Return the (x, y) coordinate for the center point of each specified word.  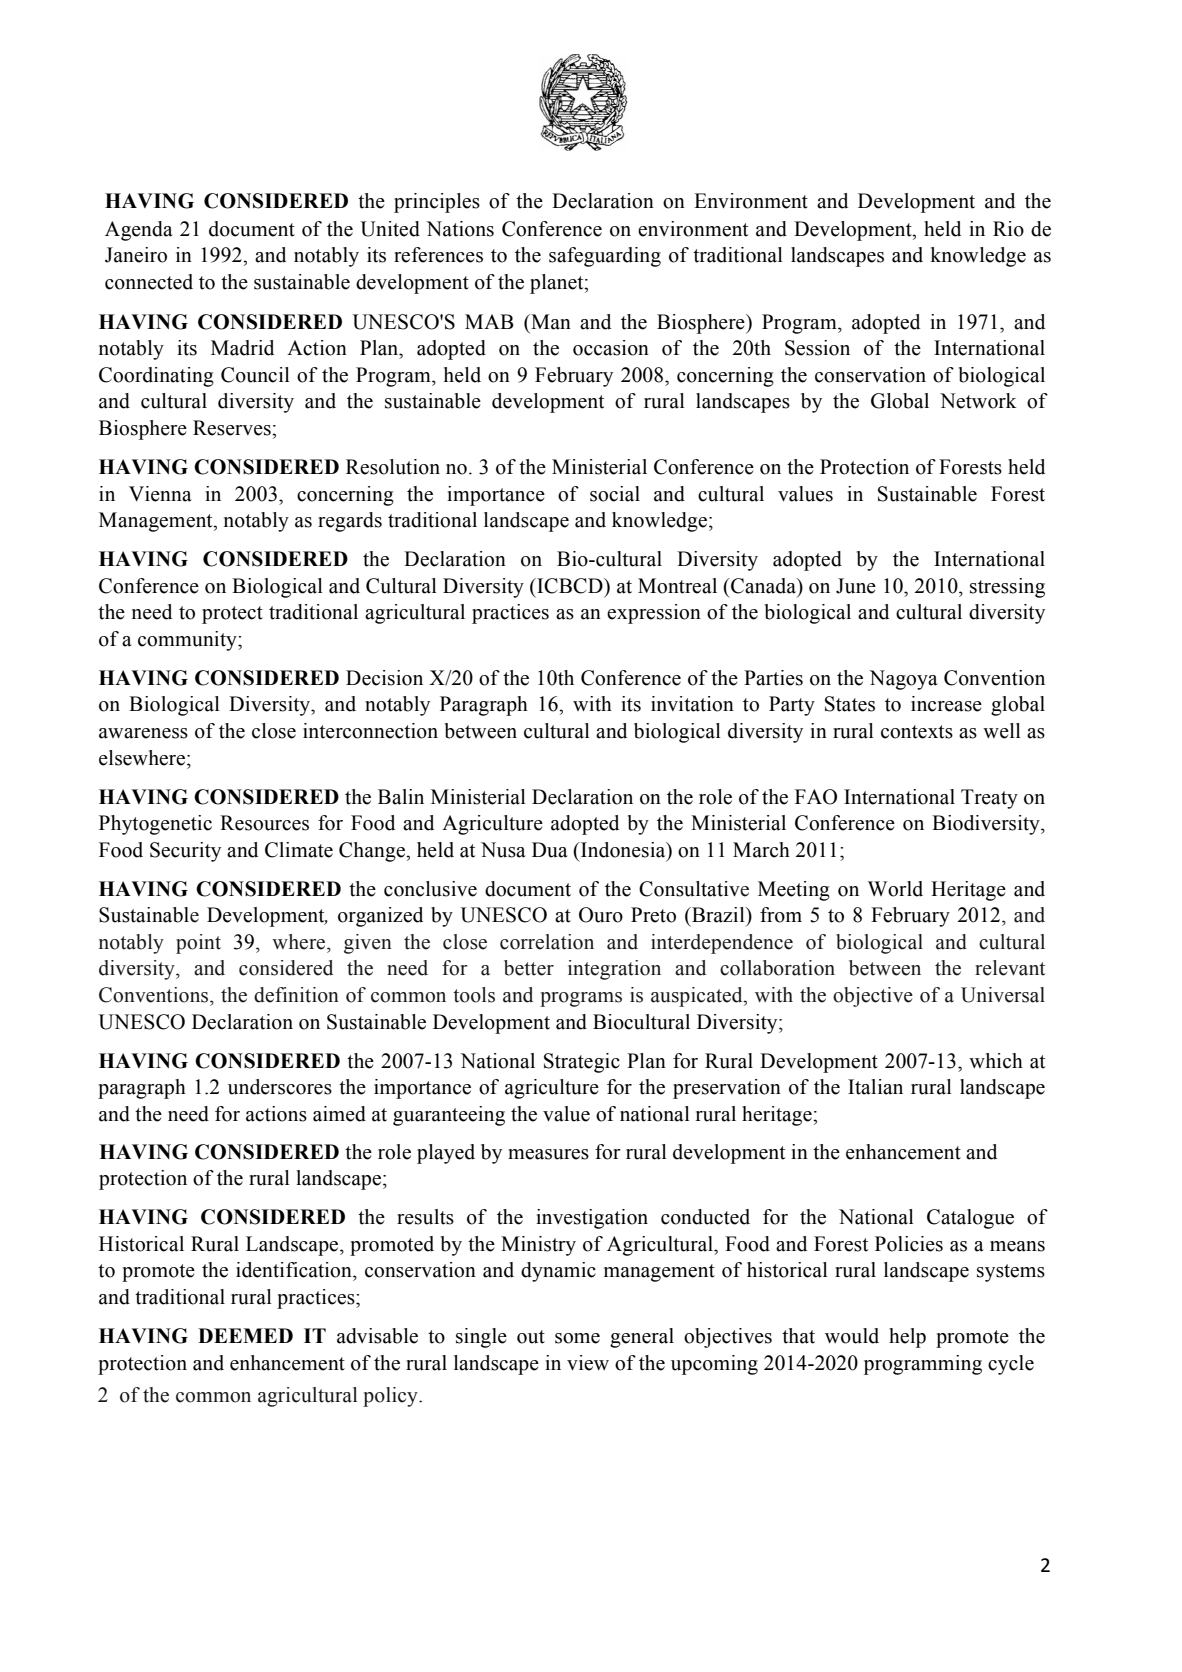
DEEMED (245, 1335)
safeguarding (605, 257)
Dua (550, 850)
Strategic (582, 1063)
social (615, 494)
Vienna (160, 494)
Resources (264, 823)
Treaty (989, 799)
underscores (280, 1087)
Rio (1008, 229)
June (856, 586)
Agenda (139, 231)
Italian (875, 1087)
